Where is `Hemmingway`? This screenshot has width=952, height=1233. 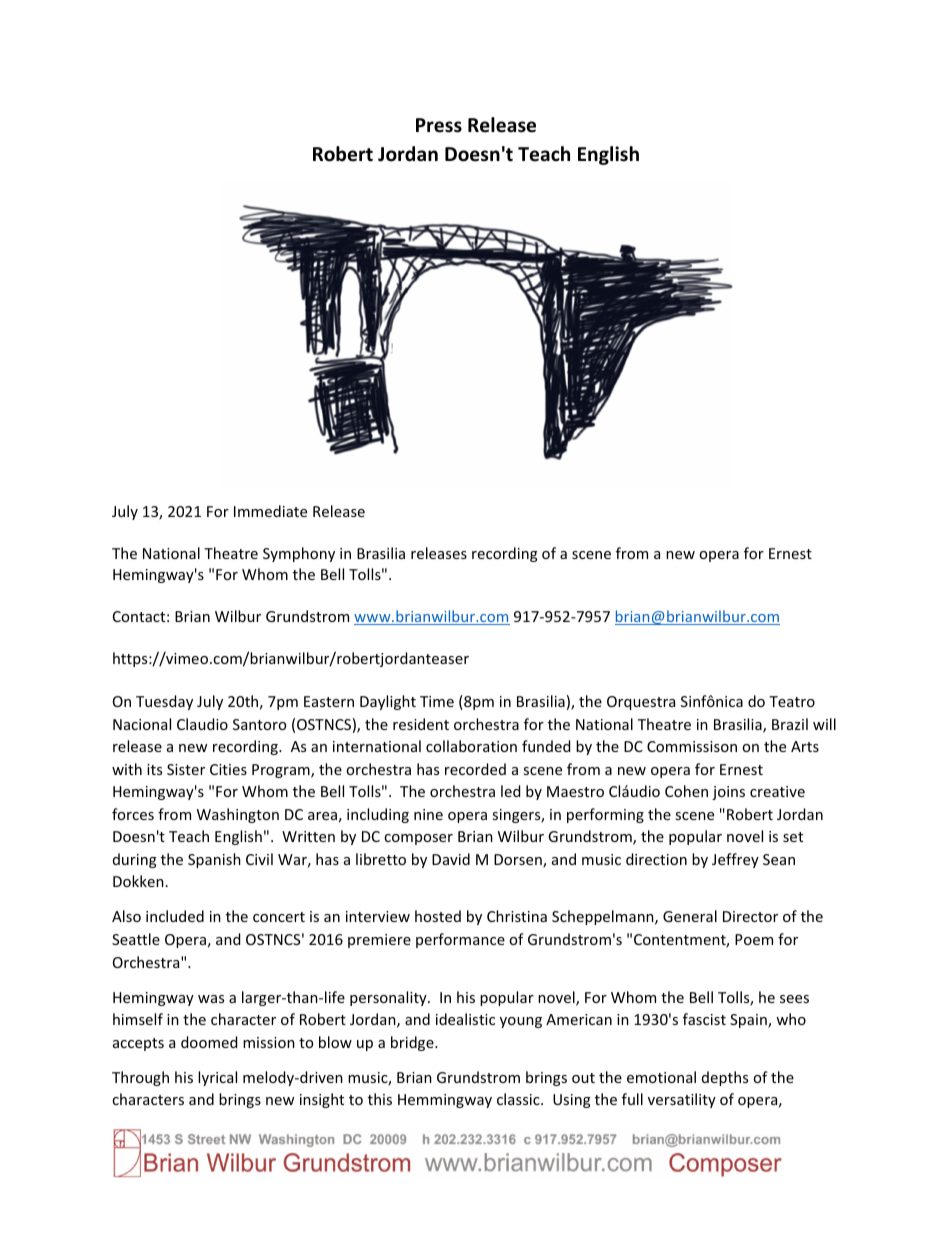 Hemmingway is located at coordinates (445, 1101).
